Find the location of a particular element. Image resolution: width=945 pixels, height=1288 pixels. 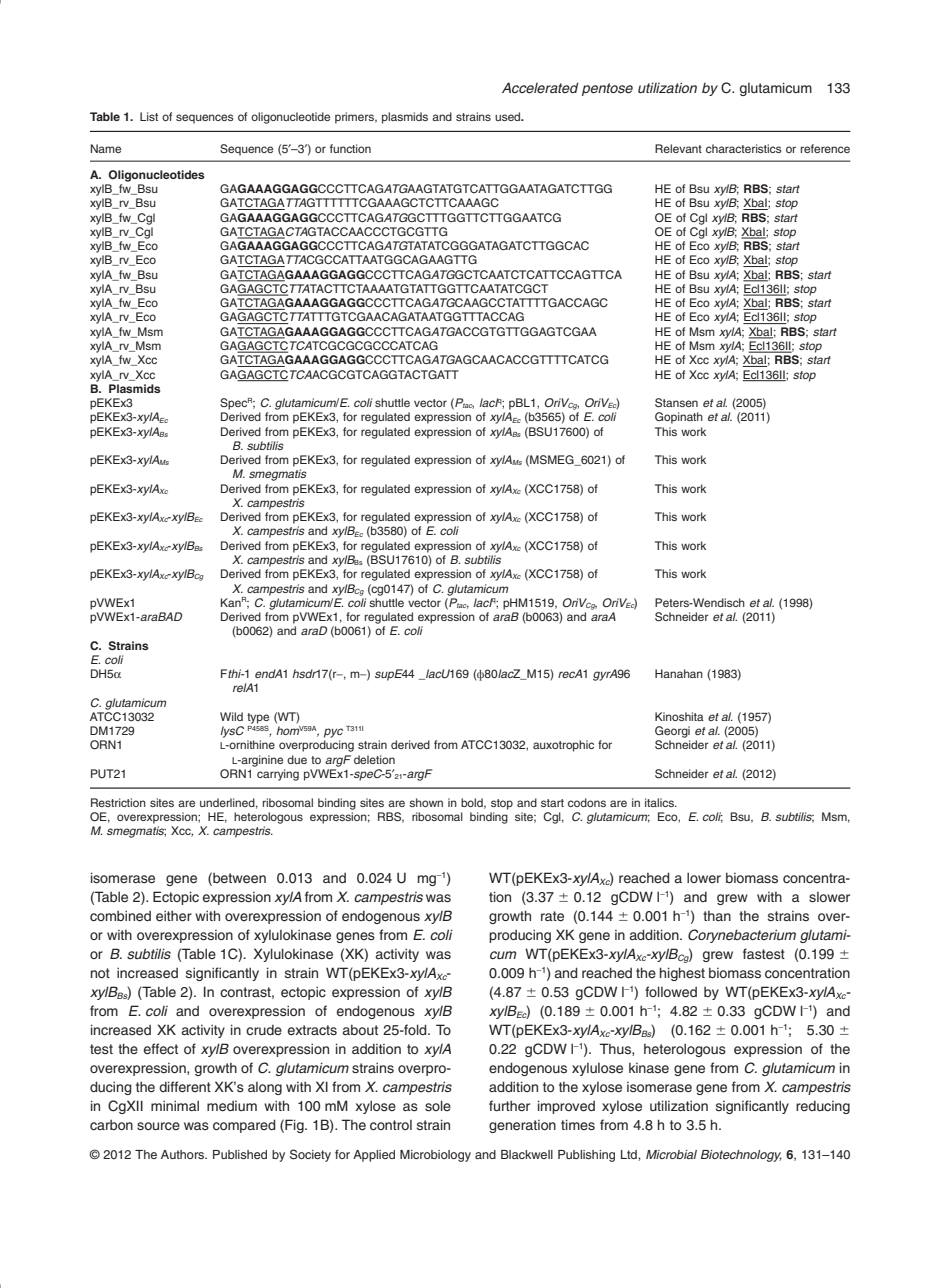

minimal is located at coordinates (175, 1105).
